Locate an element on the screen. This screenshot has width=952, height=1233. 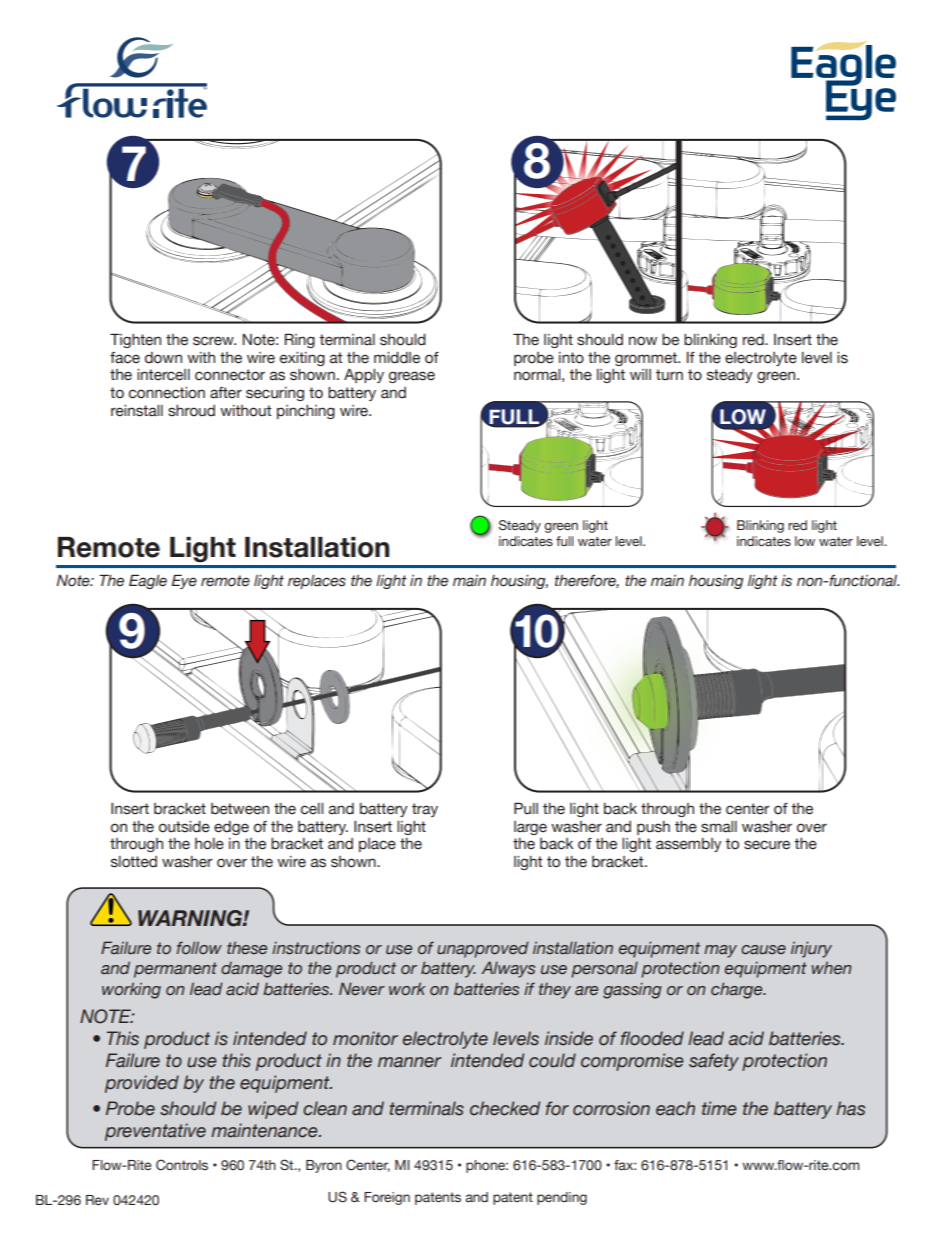
Always is located at coordinates (508, 969).
